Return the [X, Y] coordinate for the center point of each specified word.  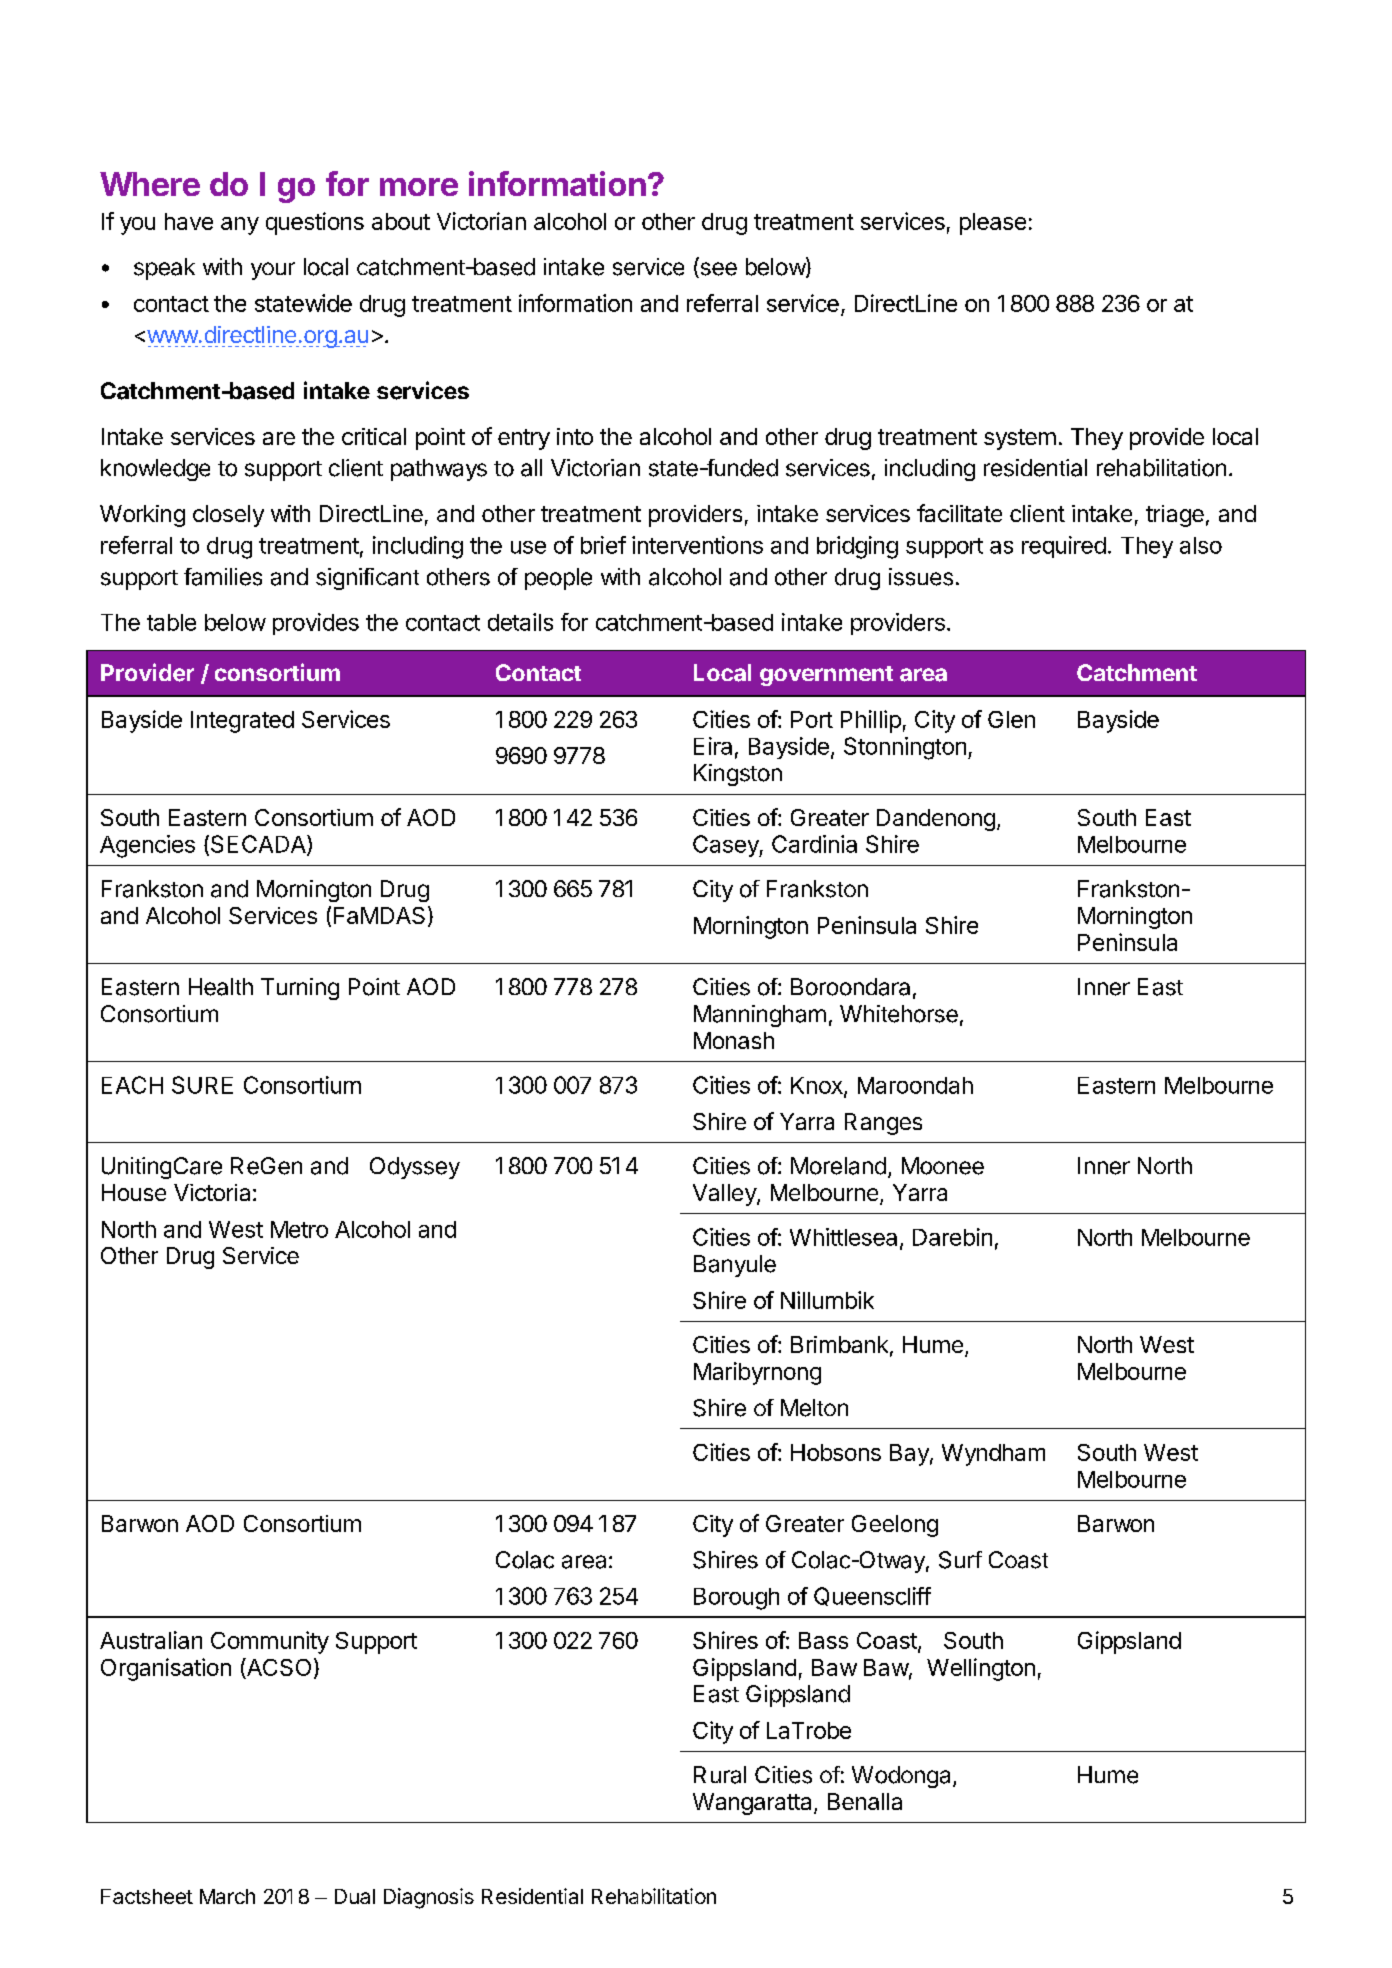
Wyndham [993, 1455]
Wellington [981, 1669]
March [227, 1896]
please [993, 224]
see [717, 270]
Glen [1011, 719]
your [273, 271]
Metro [299, 1229]
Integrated [242, 722]
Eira [713, 746]
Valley [725, 1195]
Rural [720, 1775]
